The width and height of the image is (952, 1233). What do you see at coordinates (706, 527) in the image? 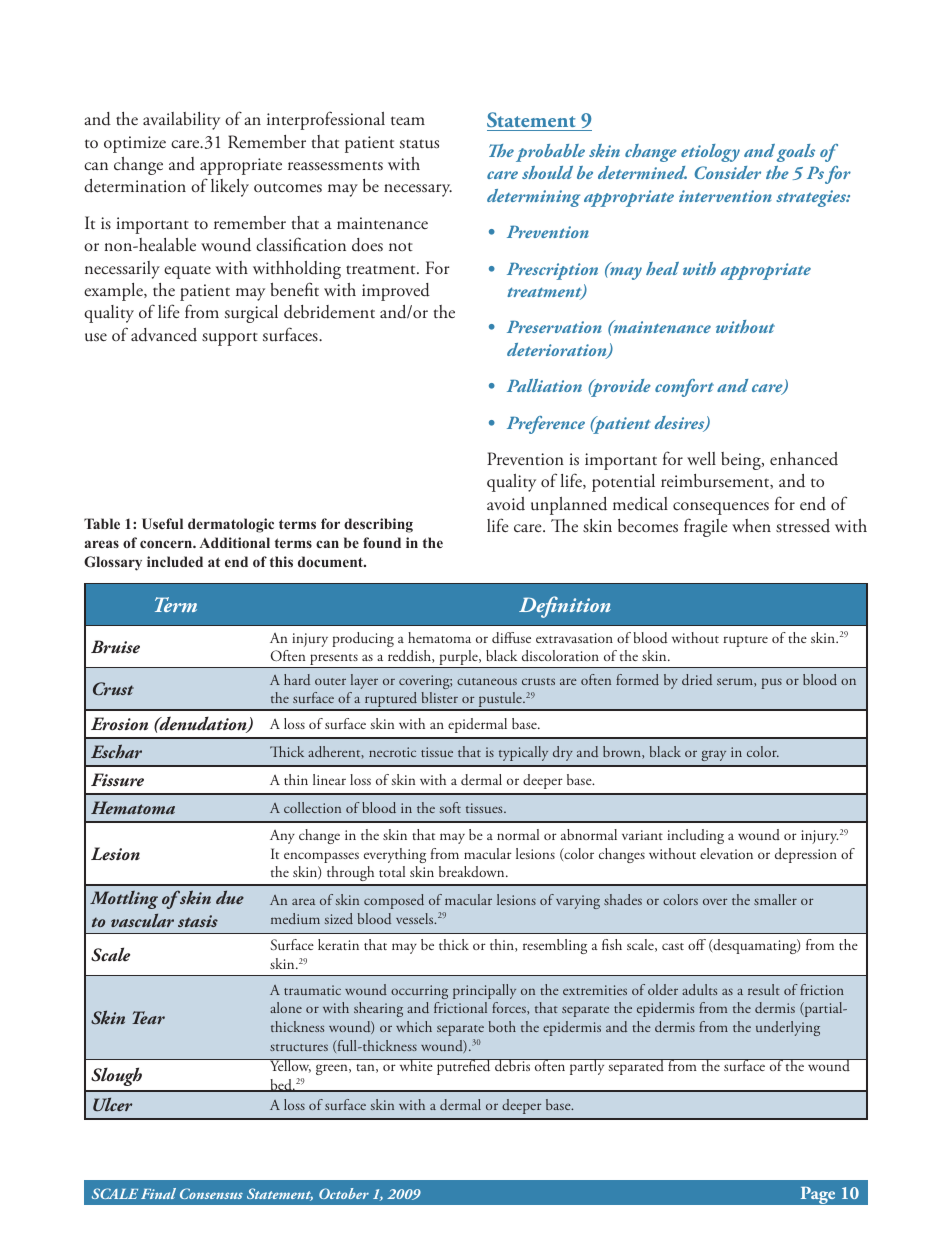
I see `fragile` at bounding box center [706, 527].
